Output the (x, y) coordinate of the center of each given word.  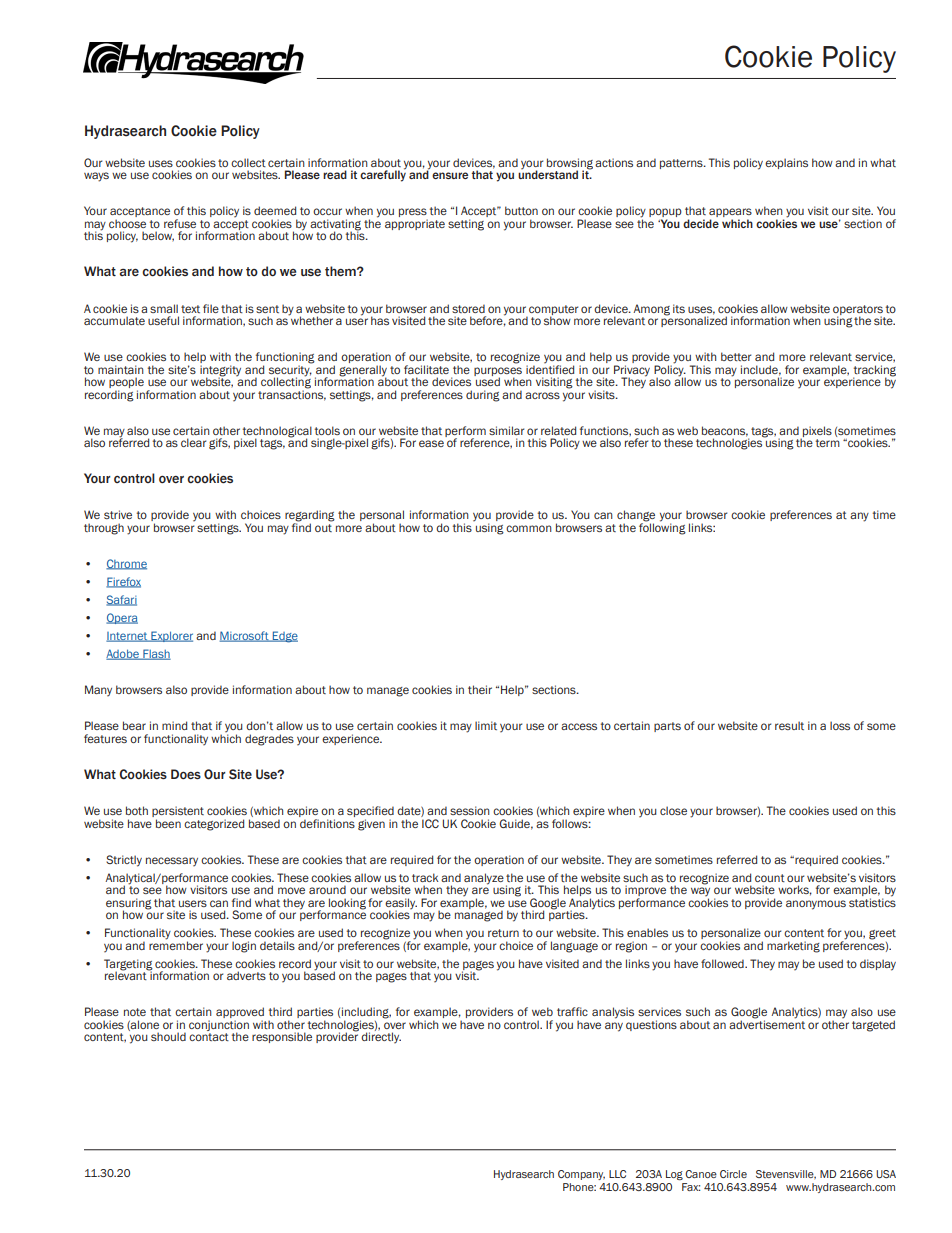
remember (176, 944)
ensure (450, 175)
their (480, 689)
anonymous (816, 905)
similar (506, 430)
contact (209, 1037)
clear (193, 442)
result (789, 725)
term (828, 443)
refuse (180, 223)
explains (786, 163)
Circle (733, 1174)
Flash (156, 654)
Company (581, 1175)
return (503, 933)
